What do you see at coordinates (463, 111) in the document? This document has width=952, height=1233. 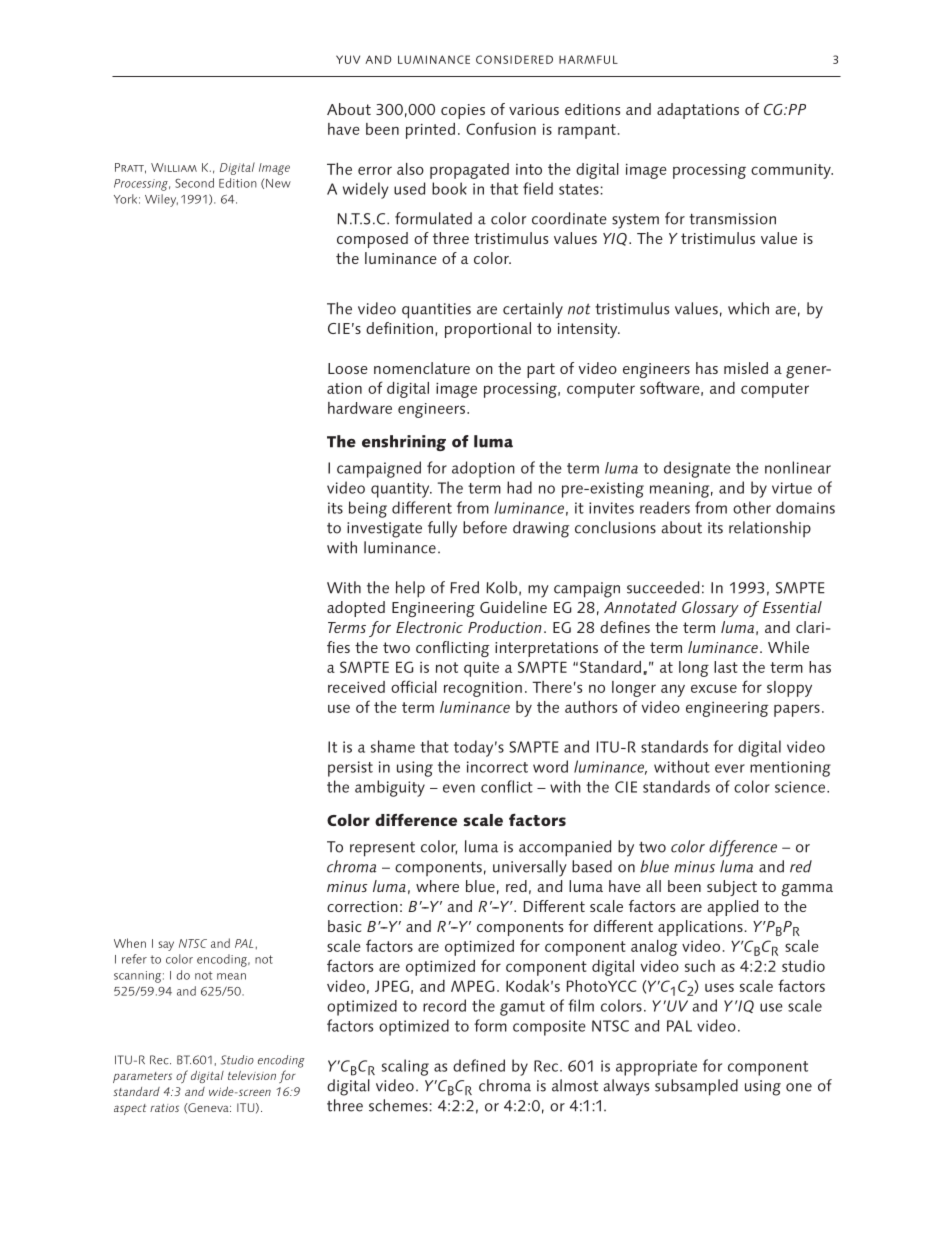 I see `copies` at bounding box center [463, 111].
